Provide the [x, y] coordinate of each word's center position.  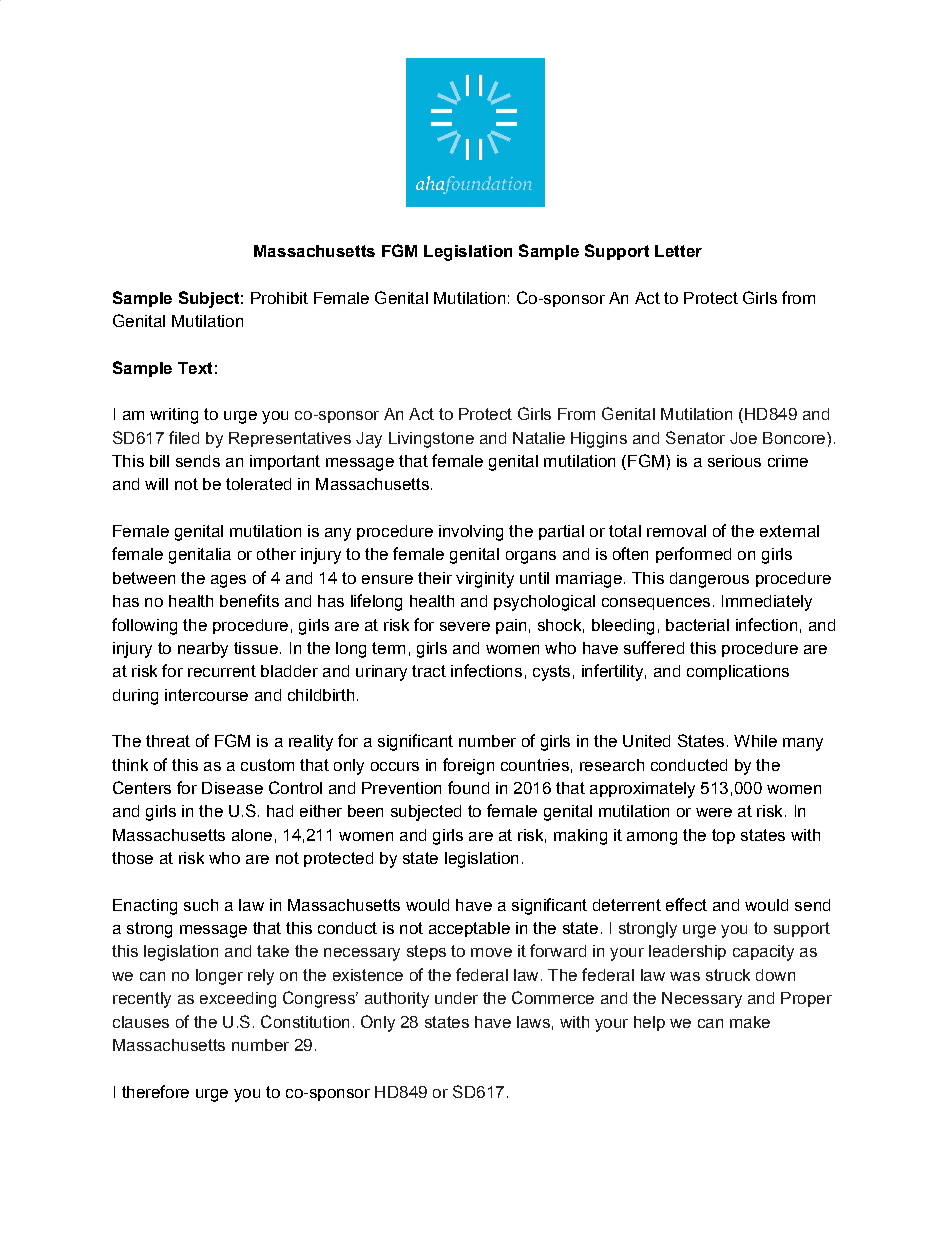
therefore [155, 1091]
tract [429, 671]
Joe [743, 438]
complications [738, 672]
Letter [678, 251]
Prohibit [279, 298]
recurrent [222, 671]
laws [533, 1022]
